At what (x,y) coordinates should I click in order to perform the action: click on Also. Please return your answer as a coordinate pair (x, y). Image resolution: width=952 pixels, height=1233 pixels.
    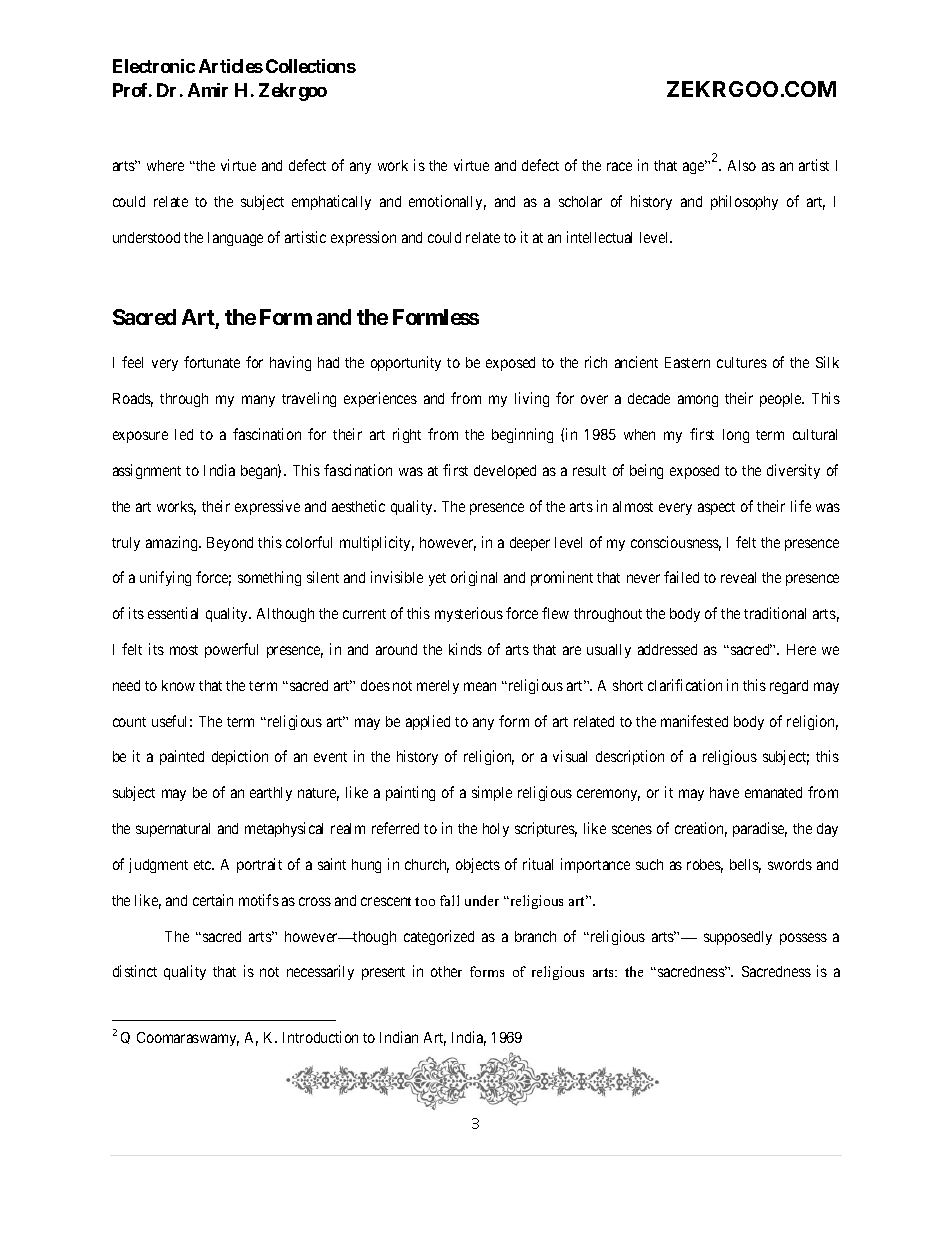
    Looking at the image, I should click on (742, 165).
